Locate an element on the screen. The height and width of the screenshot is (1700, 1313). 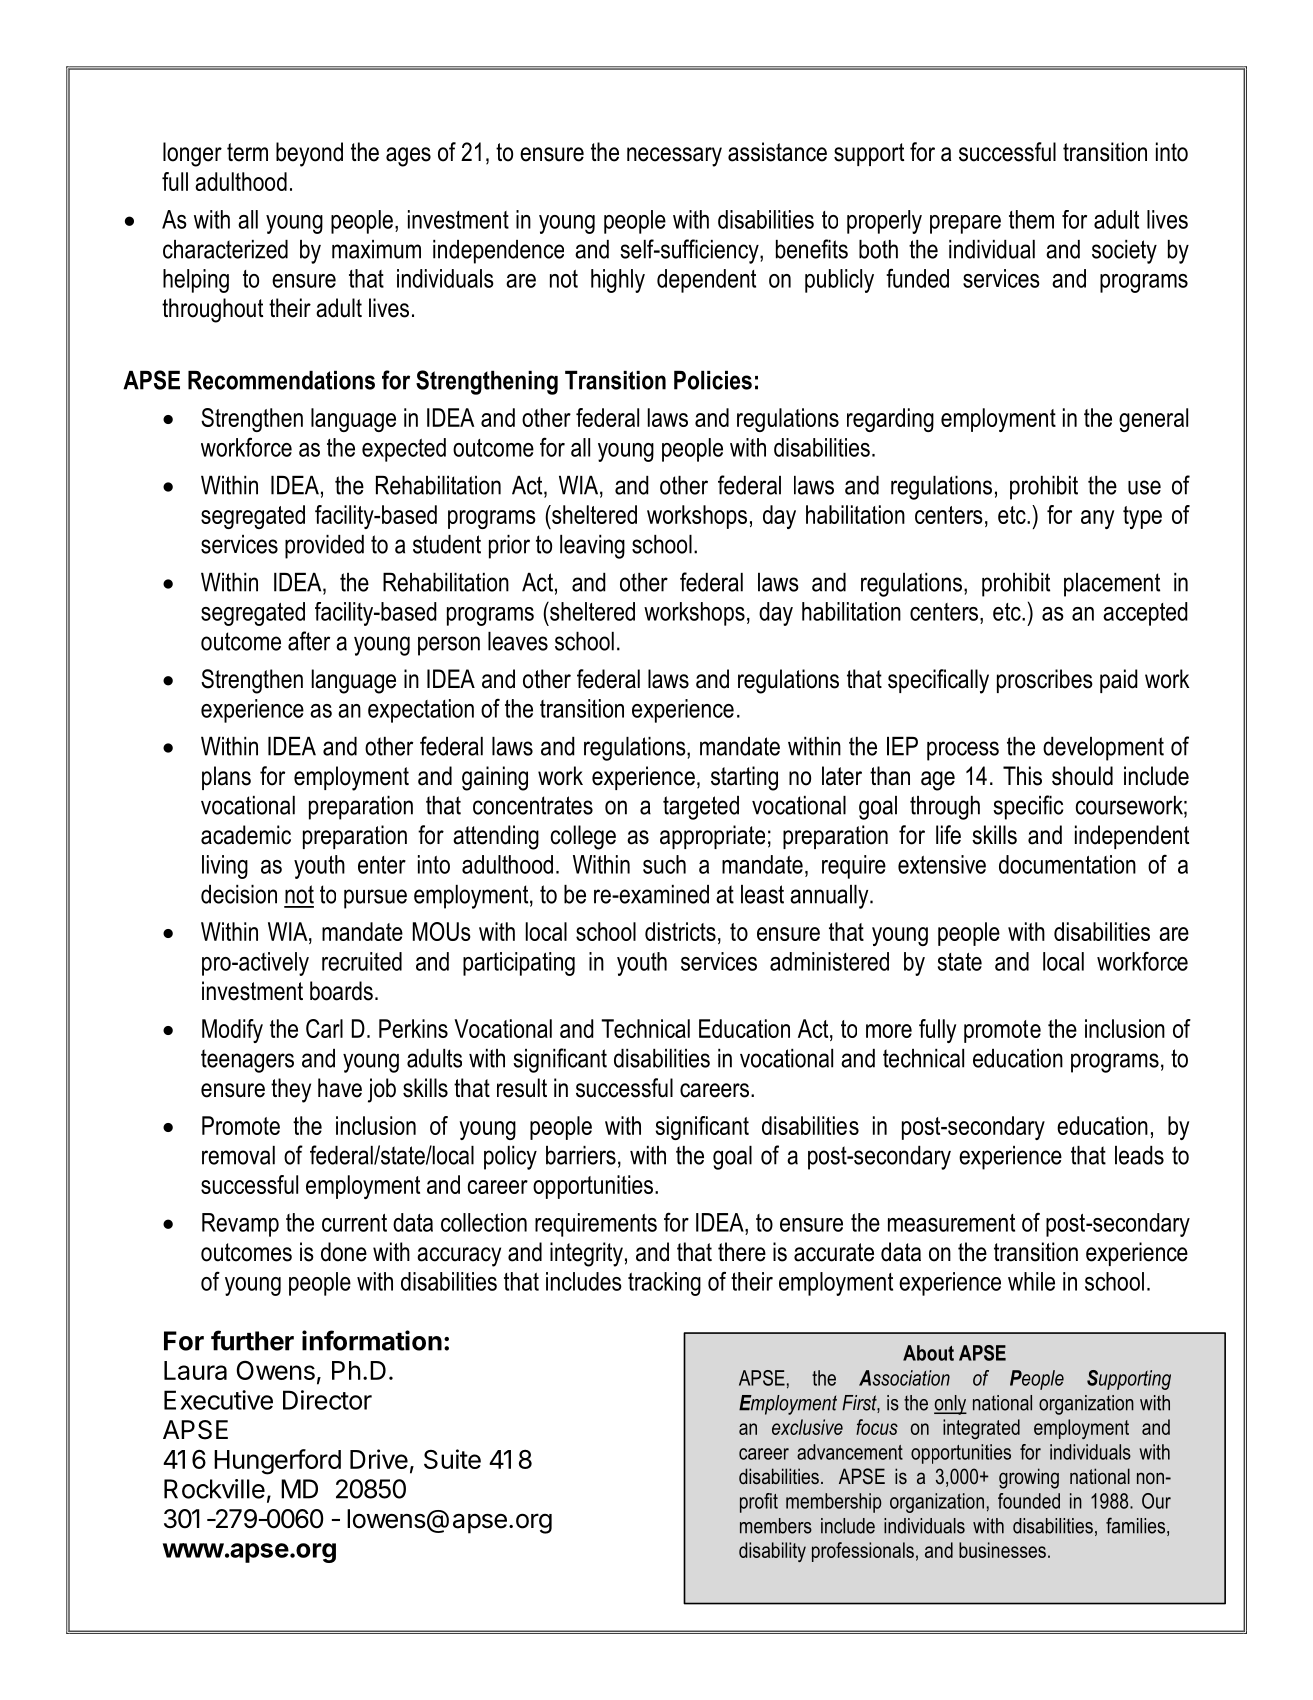
them is located at coordinates (1031, 219).
